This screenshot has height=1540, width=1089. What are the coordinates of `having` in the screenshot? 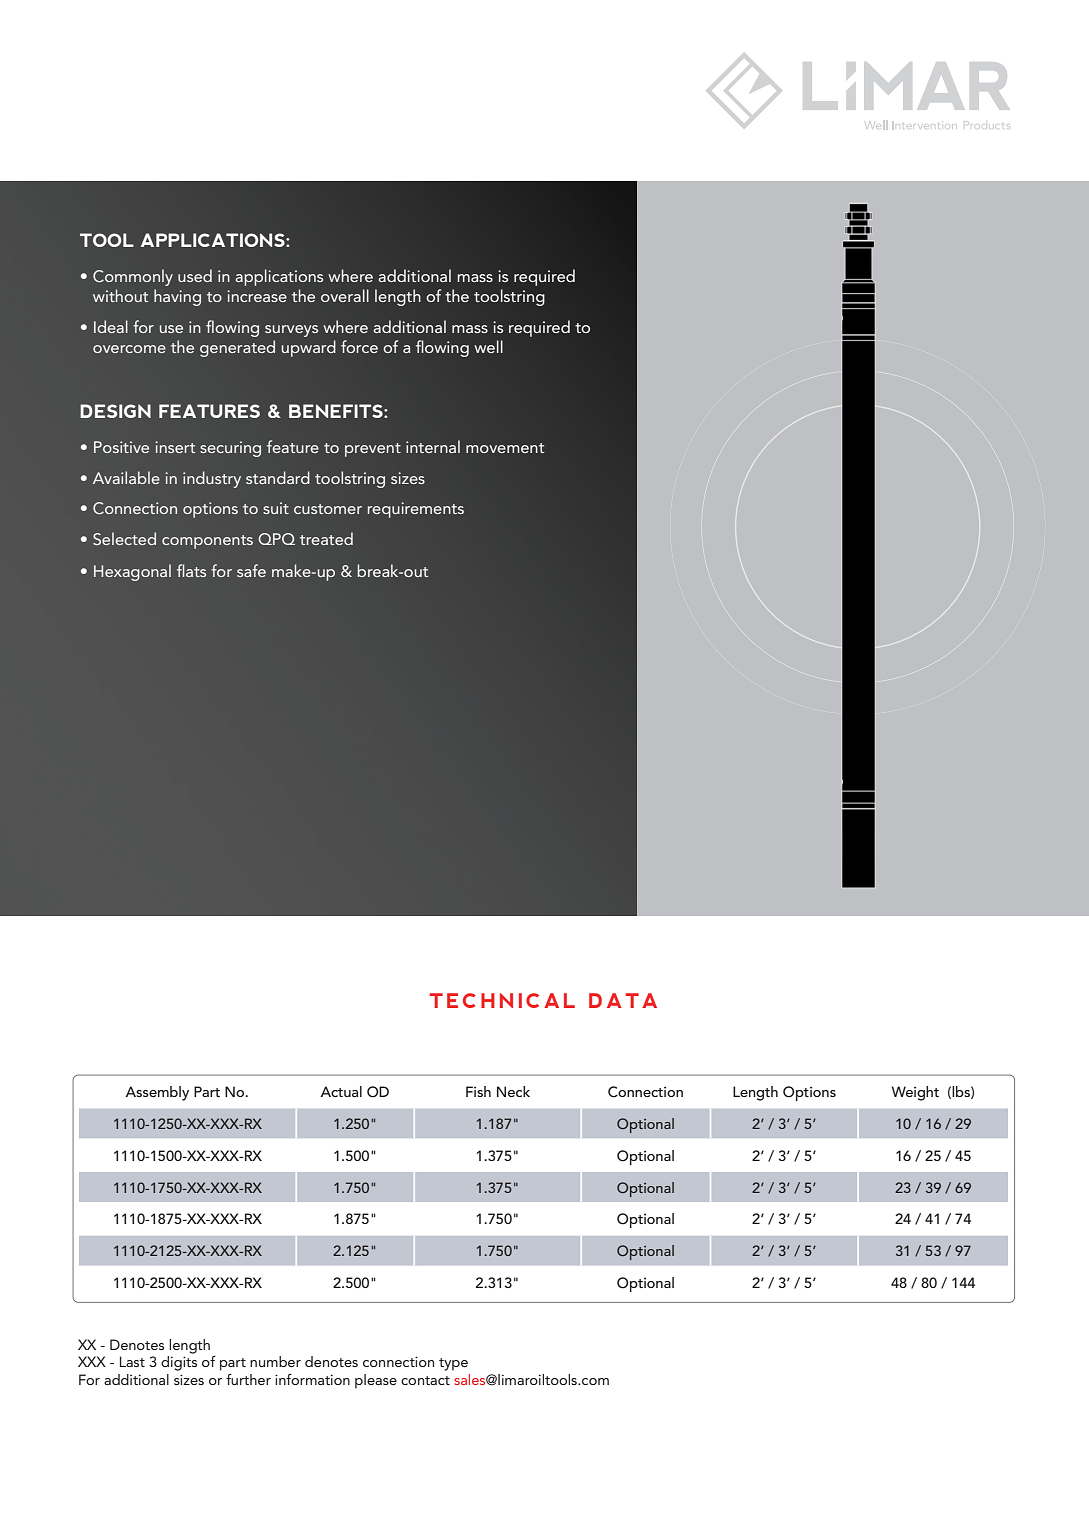 It's located at (177, 297).
